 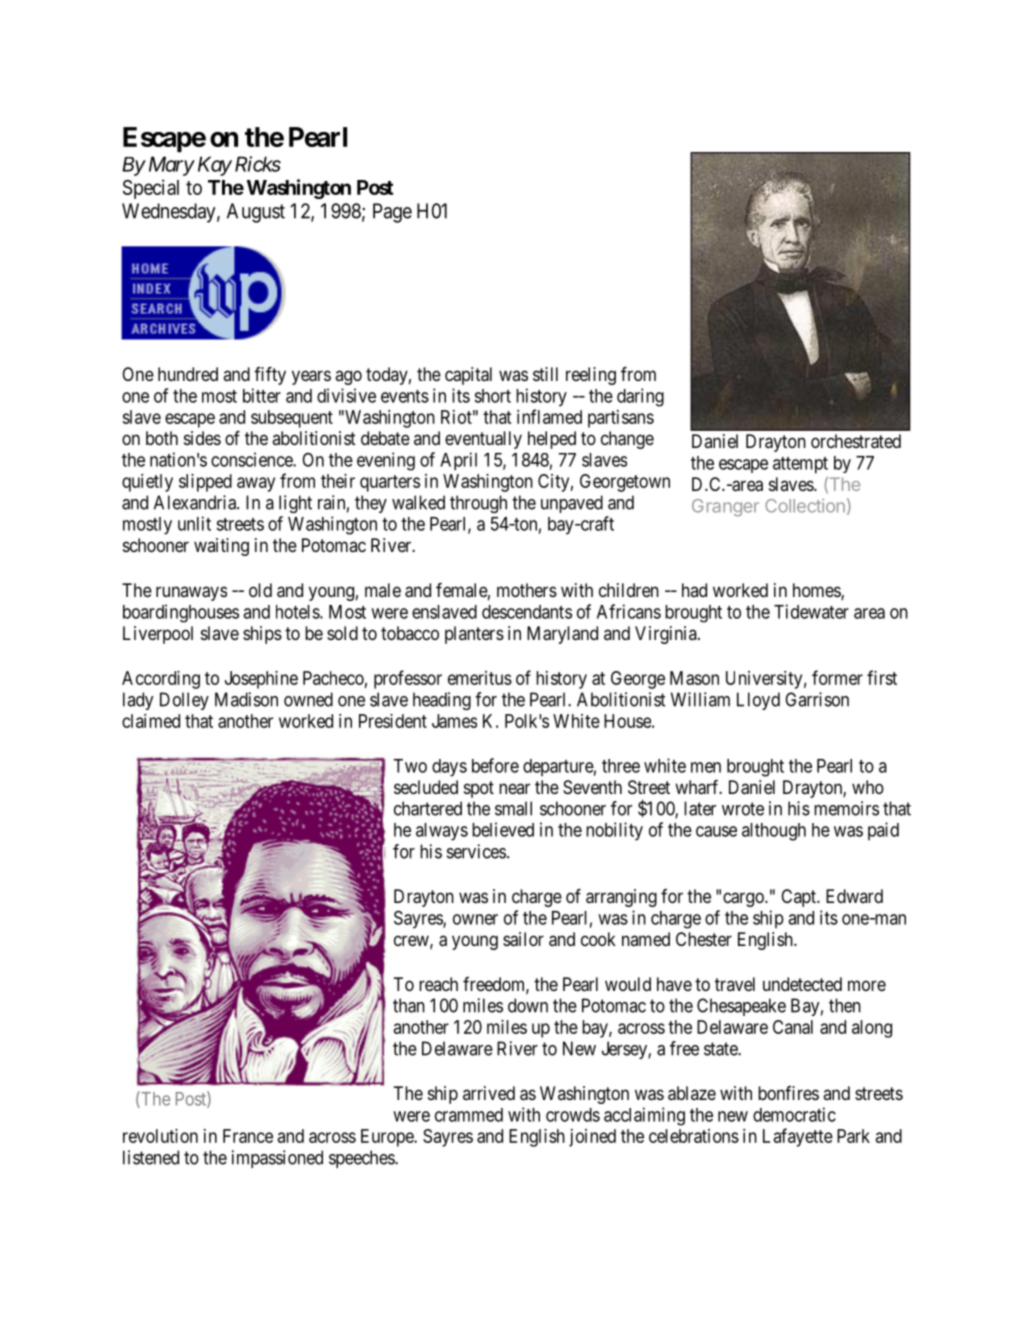 What do you see at coordinates (261, 680) in the image?
I see `Josephine` at bounding box center [261, 680].
